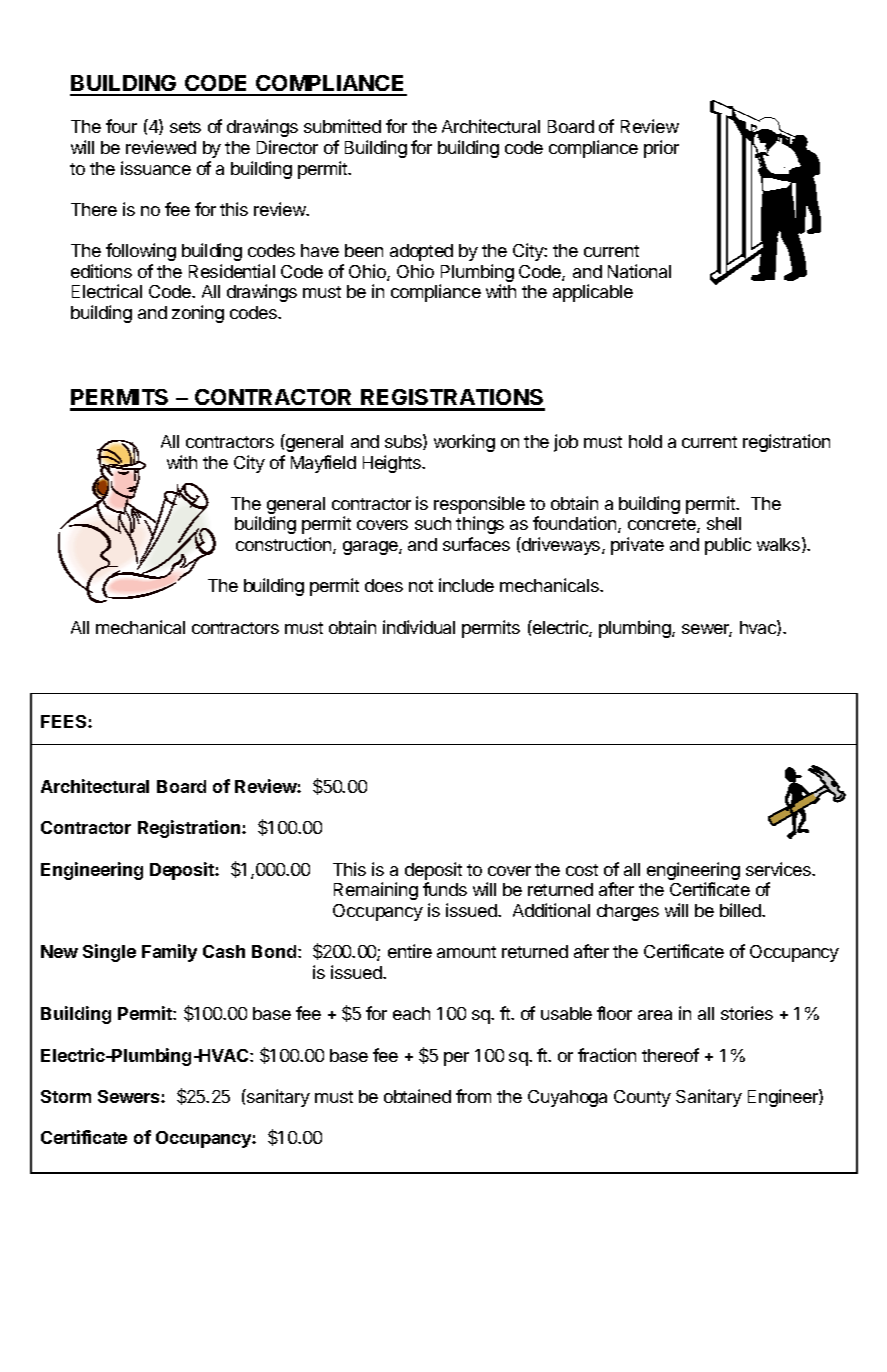 The image size is (887, 1372). I want to click on from, so click(473, 1096).
